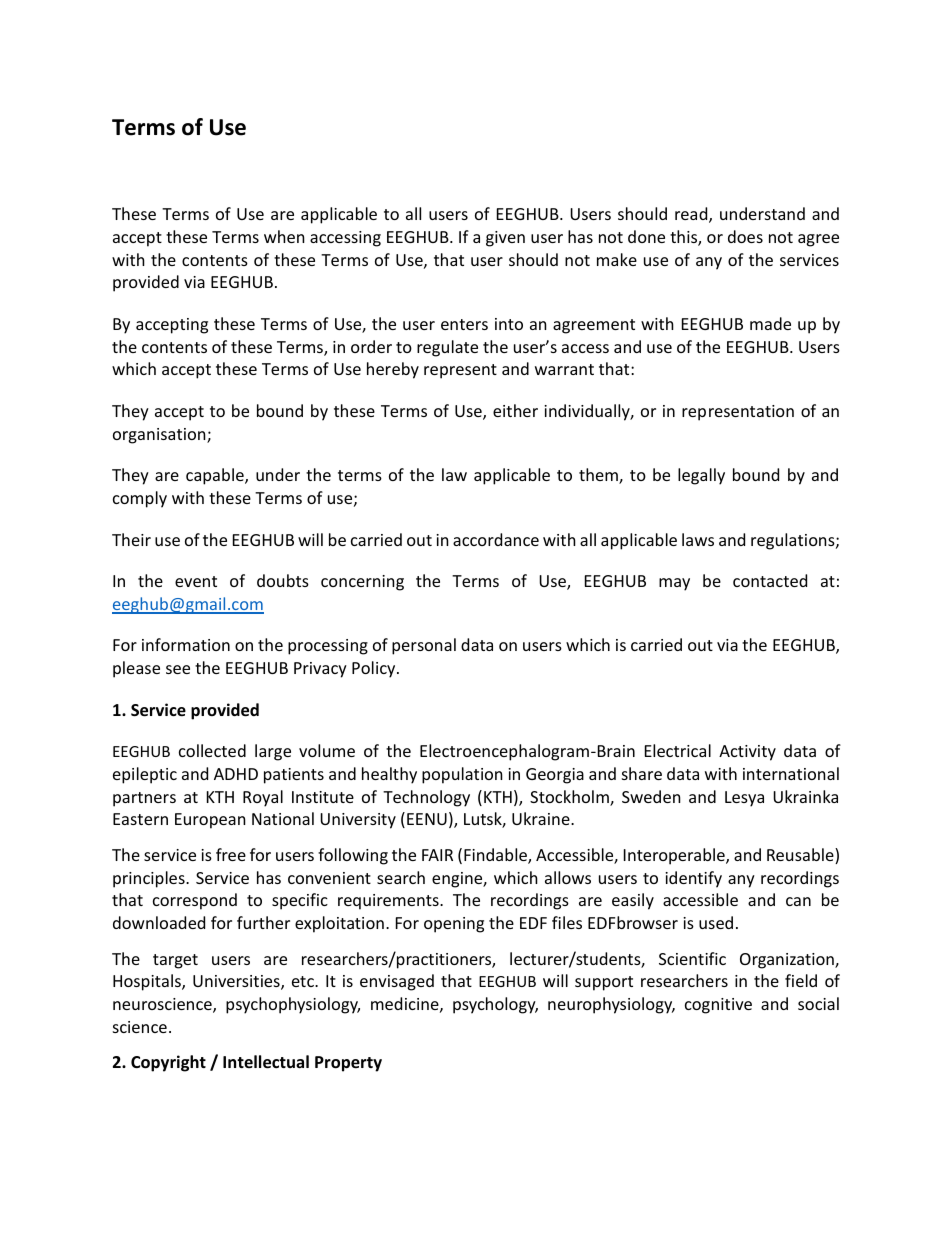  I want to click on organisation, so click(160, 436).
